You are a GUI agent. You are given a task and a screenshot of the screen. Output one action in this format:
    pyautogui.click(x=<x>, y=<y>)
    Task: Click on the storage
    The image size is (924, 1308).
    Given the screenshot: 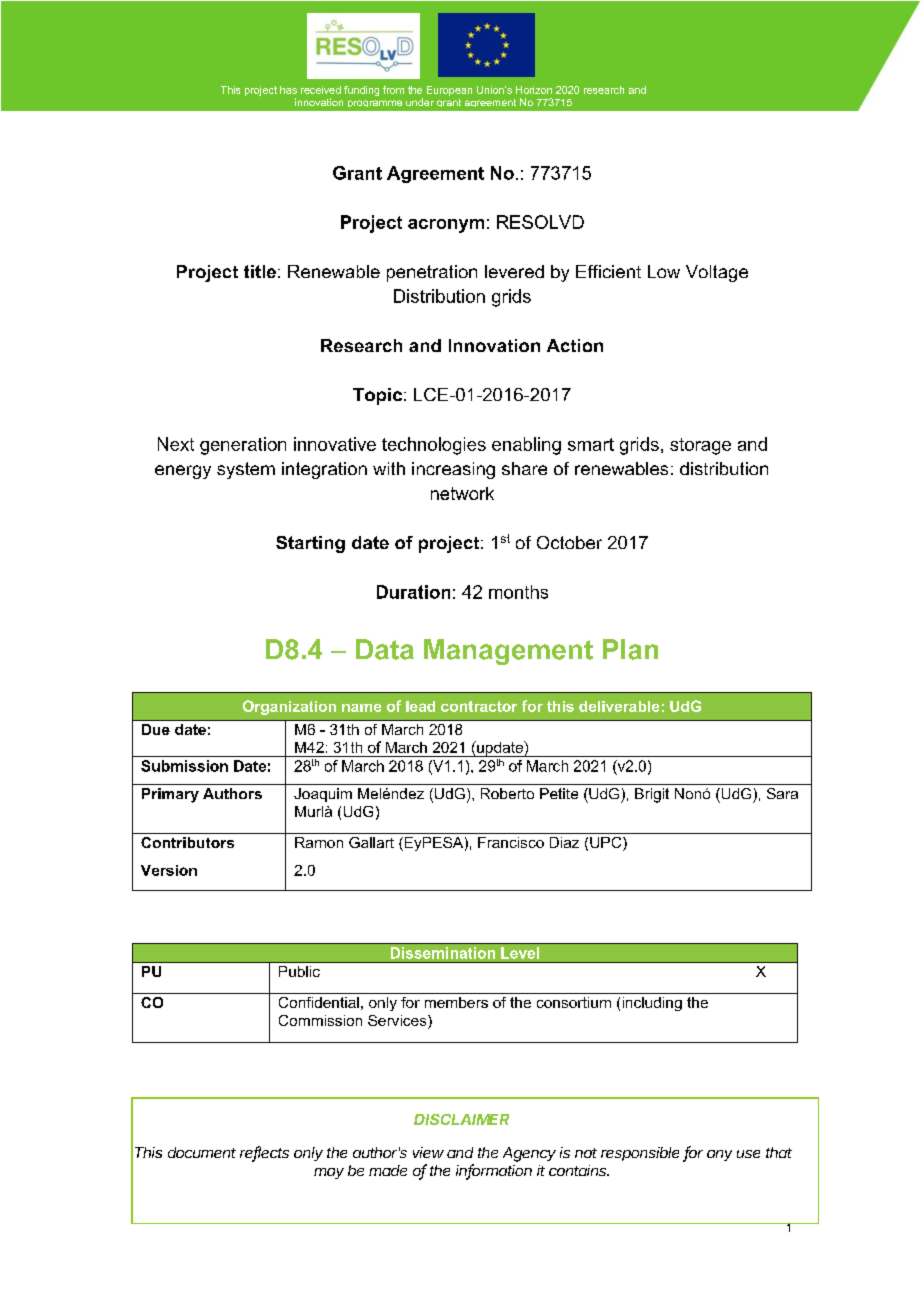 What is the action you would take?
    pyautogui.click(x=700, y=446)
